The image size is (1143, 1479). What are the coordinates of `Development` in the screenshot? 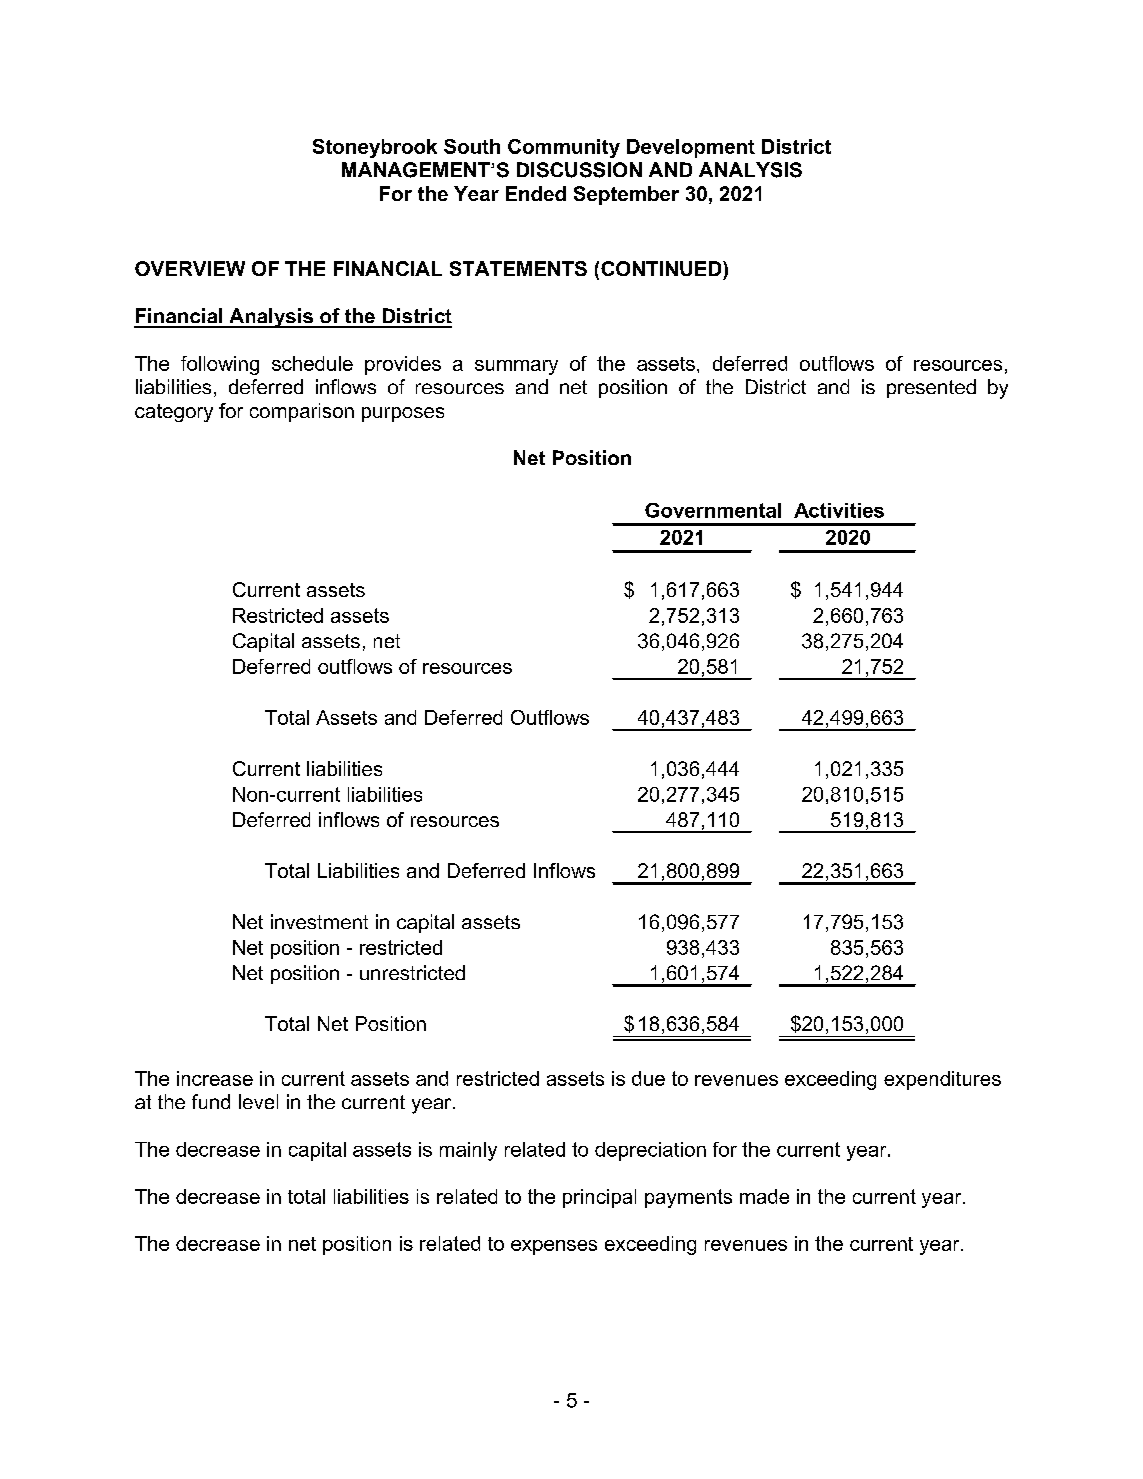 It's located at (691, 148).
